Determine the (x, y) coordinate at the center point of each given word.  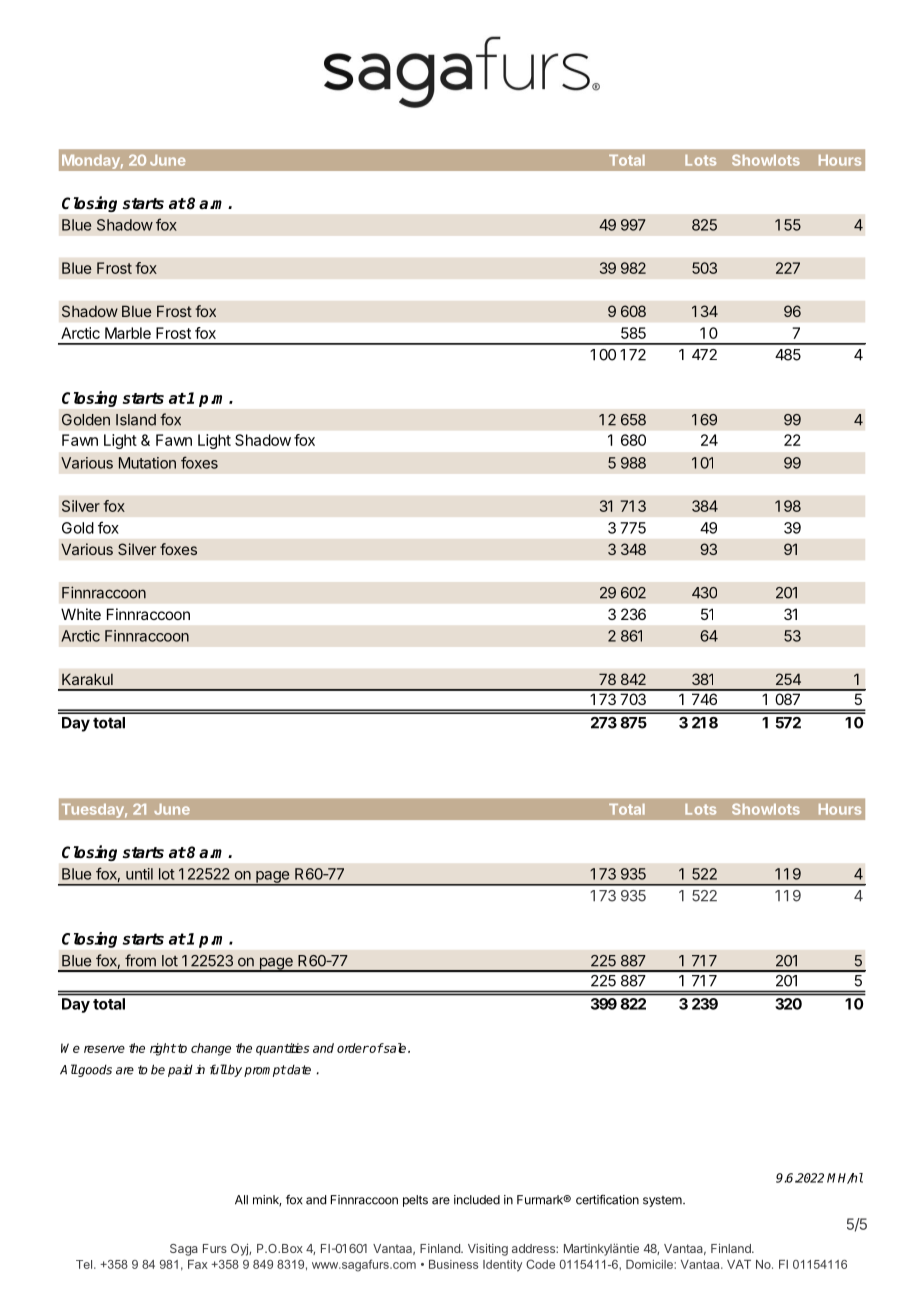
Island (136, 420)
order (353, 1048)
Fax (198, 1264)
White (81, 614)
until (139, 874)
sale (395, 1048)
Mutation (147, 463)
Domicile (650, 1264)
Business (453, 1264)
